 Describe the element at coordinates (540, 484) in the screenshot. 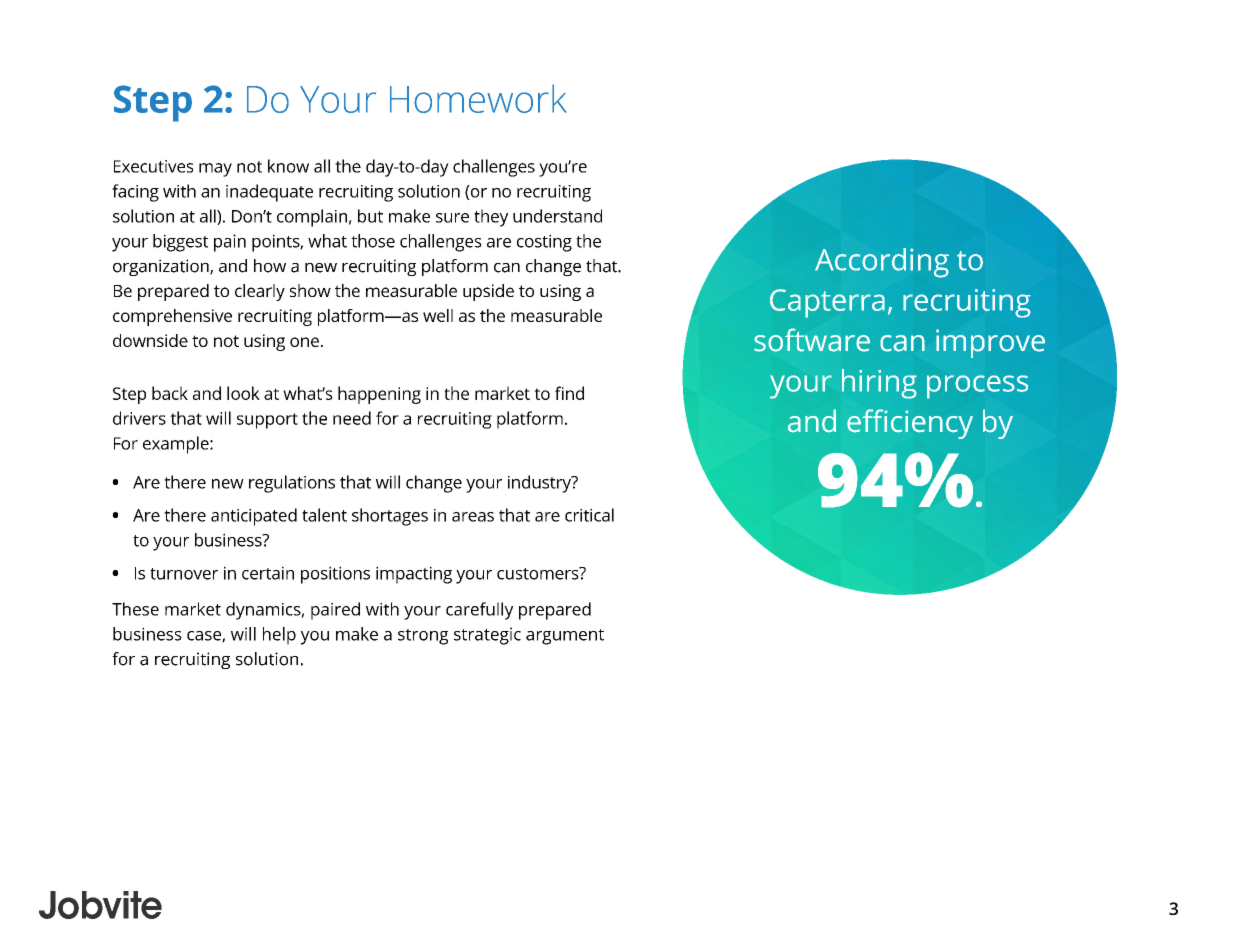

I see `industry` at that location.
